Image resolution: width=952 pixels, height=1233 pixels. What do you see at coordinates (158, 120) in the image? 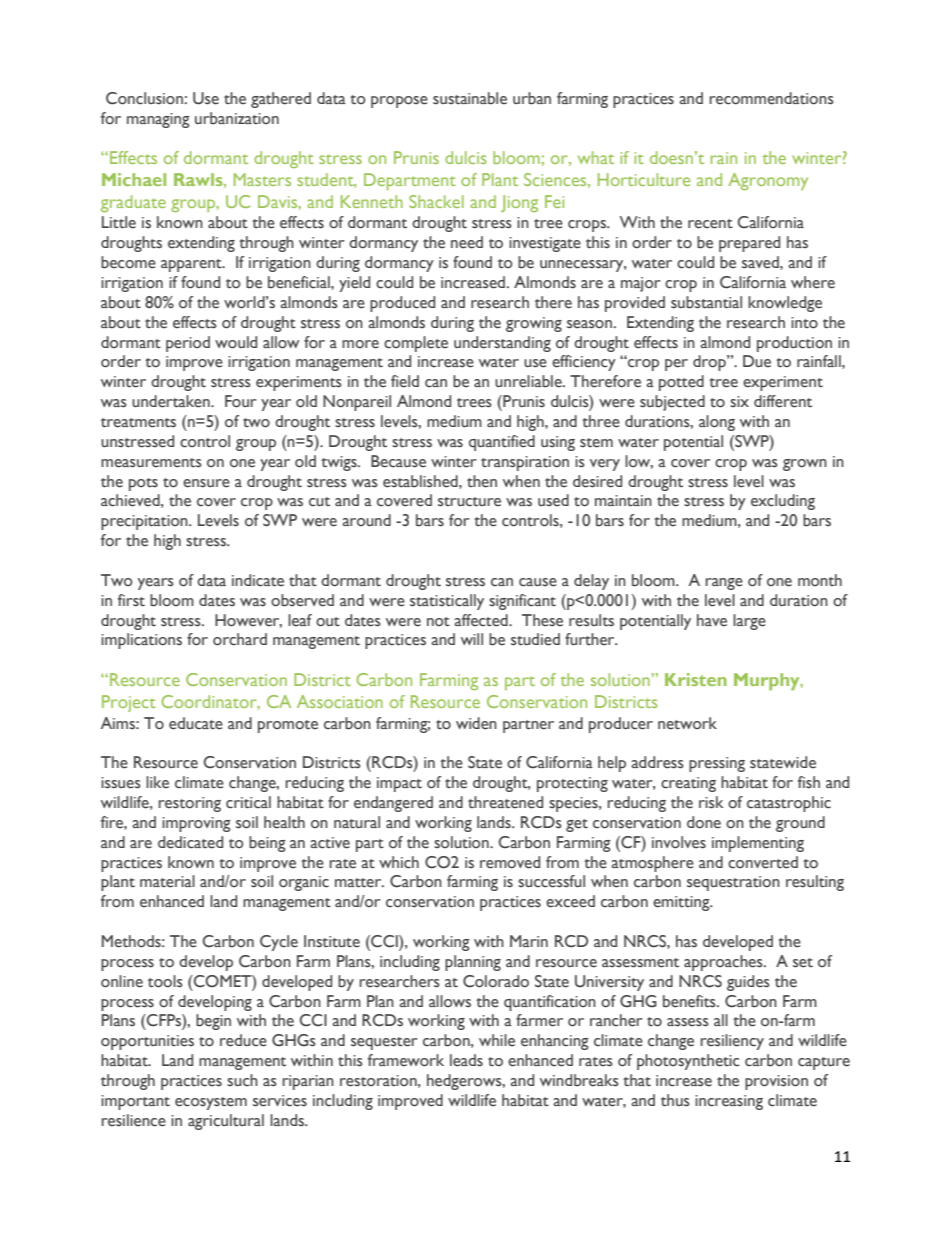
I see `managing` at bounding box center [158, 120].
